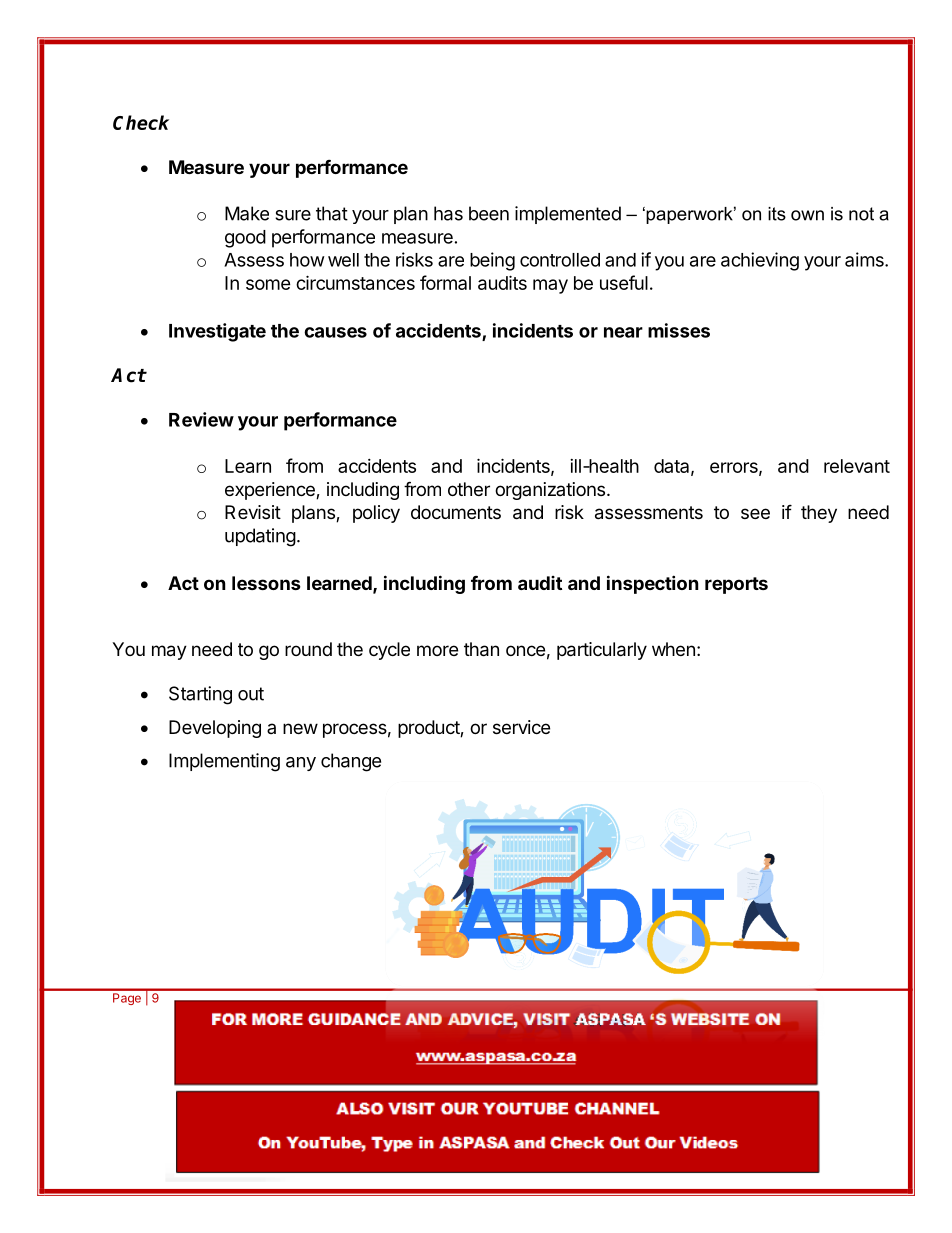 Image resolution: width=952 pixels, height=1233 pixels. I want to click on own, so click(807, 215).
